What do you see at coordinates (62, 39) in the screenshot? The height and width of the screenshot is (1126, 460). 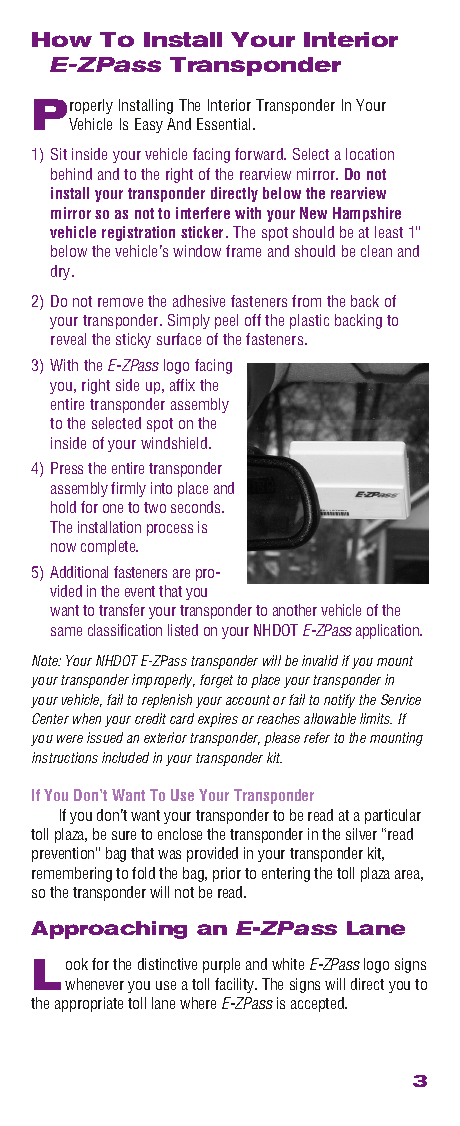 I see `How` at bounding box center [62, 39].
